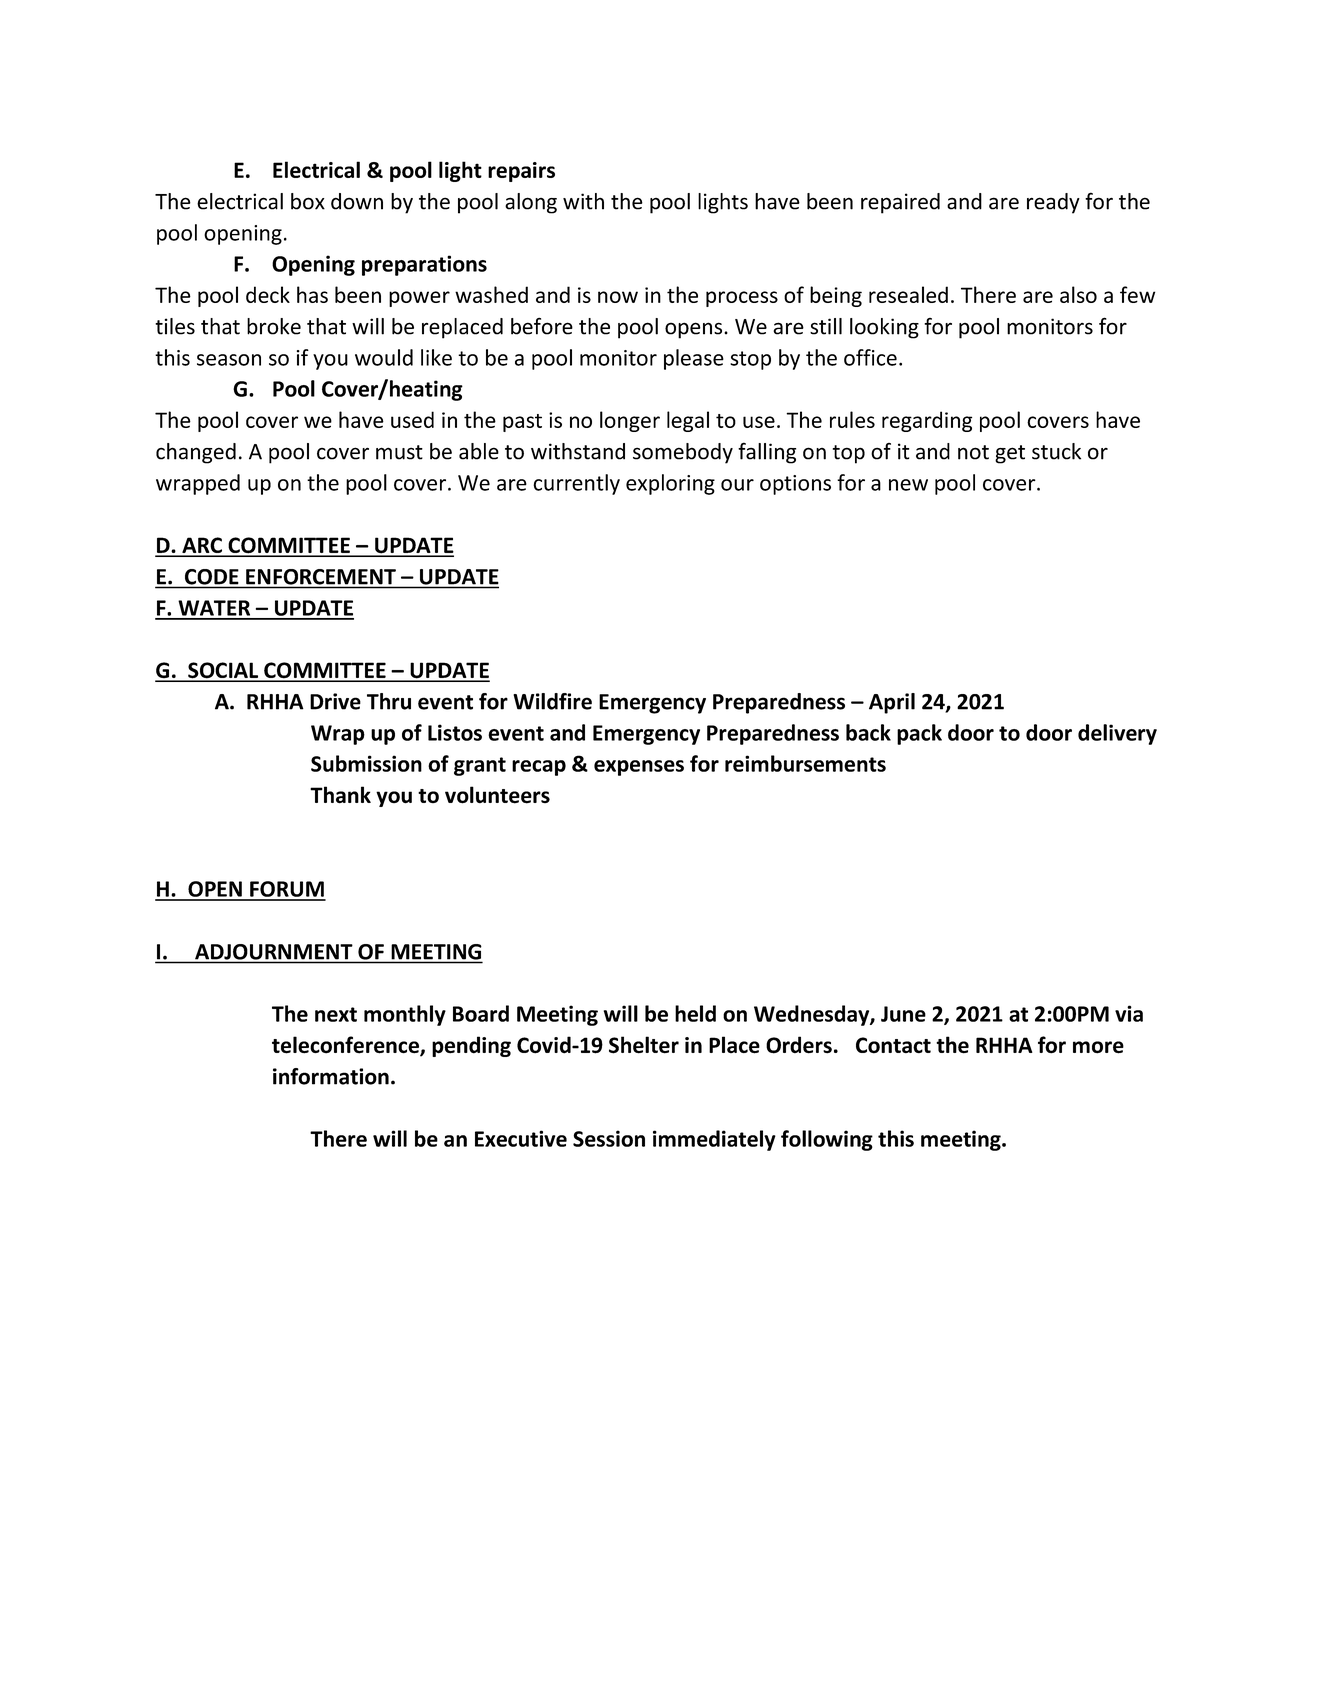 The height and width of the screenshot is (1708, 1320). What do you see at coordinates (609, 1138) in the screenshot?
I see `Session` at bounding box center [609, 1138].
